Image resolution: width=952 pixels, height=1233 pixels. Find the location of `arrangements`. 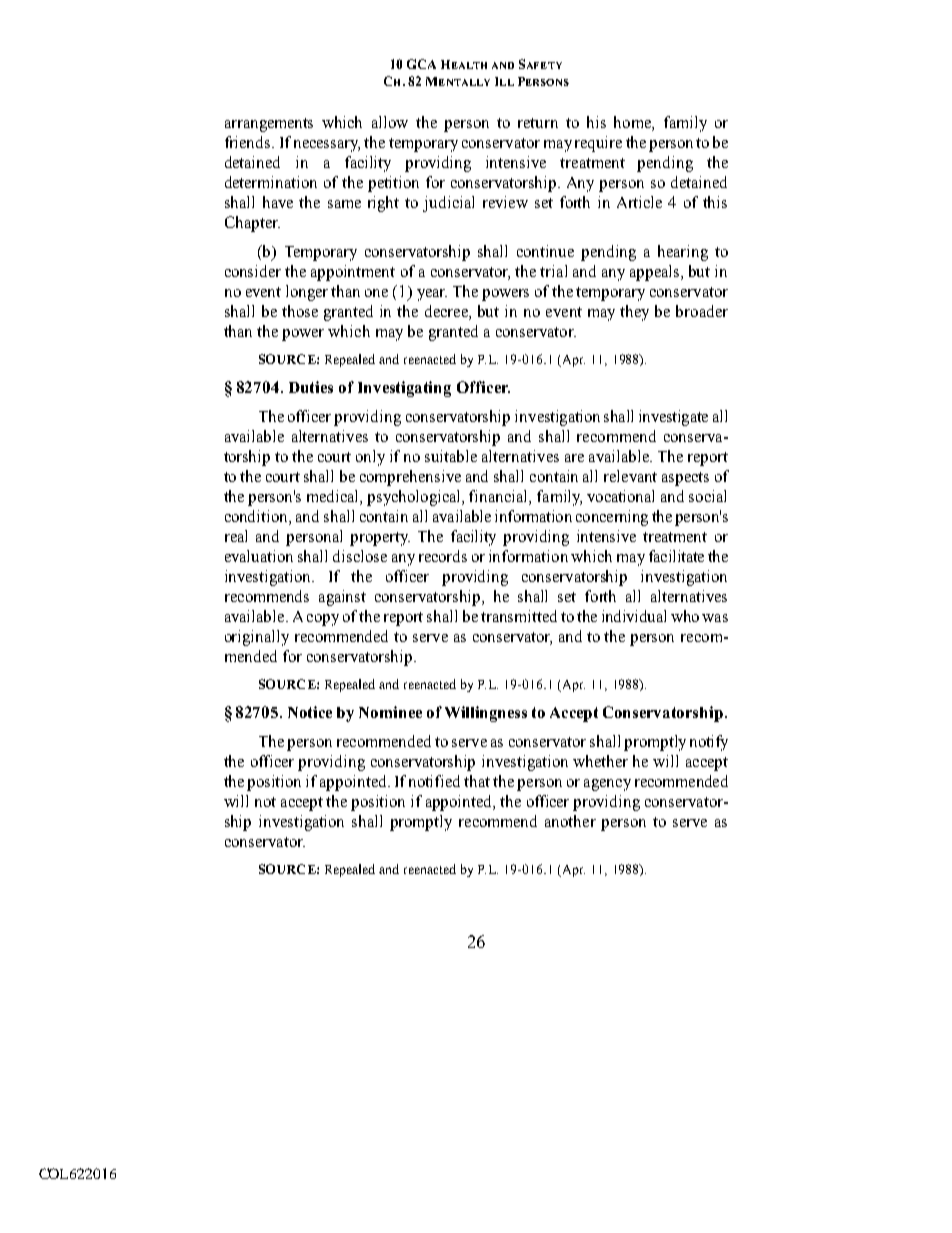

arrangements is located at coordinates (269, 125).
